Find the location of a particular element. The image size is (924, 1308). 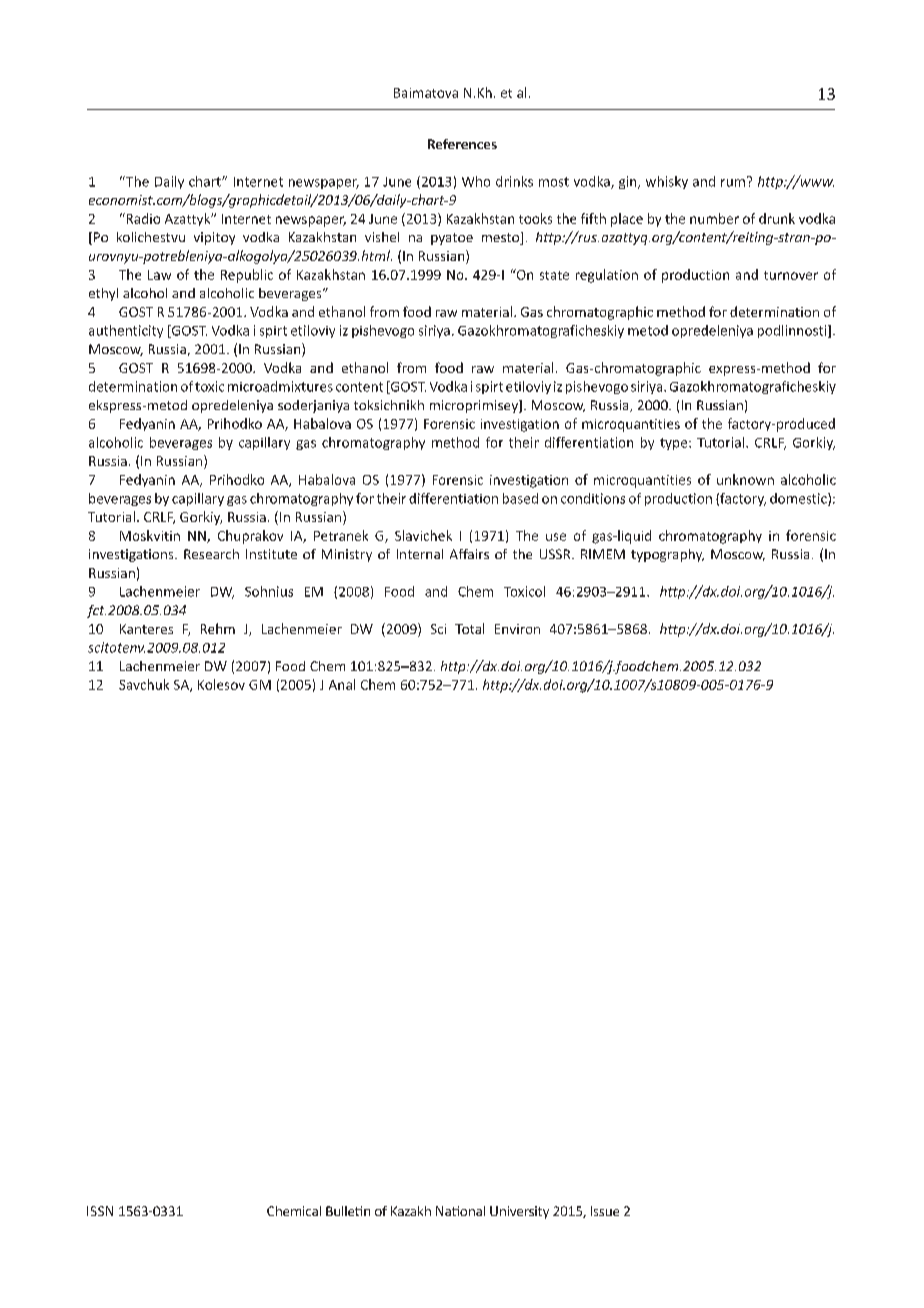

Environ is located at coordinates (517, 629).
